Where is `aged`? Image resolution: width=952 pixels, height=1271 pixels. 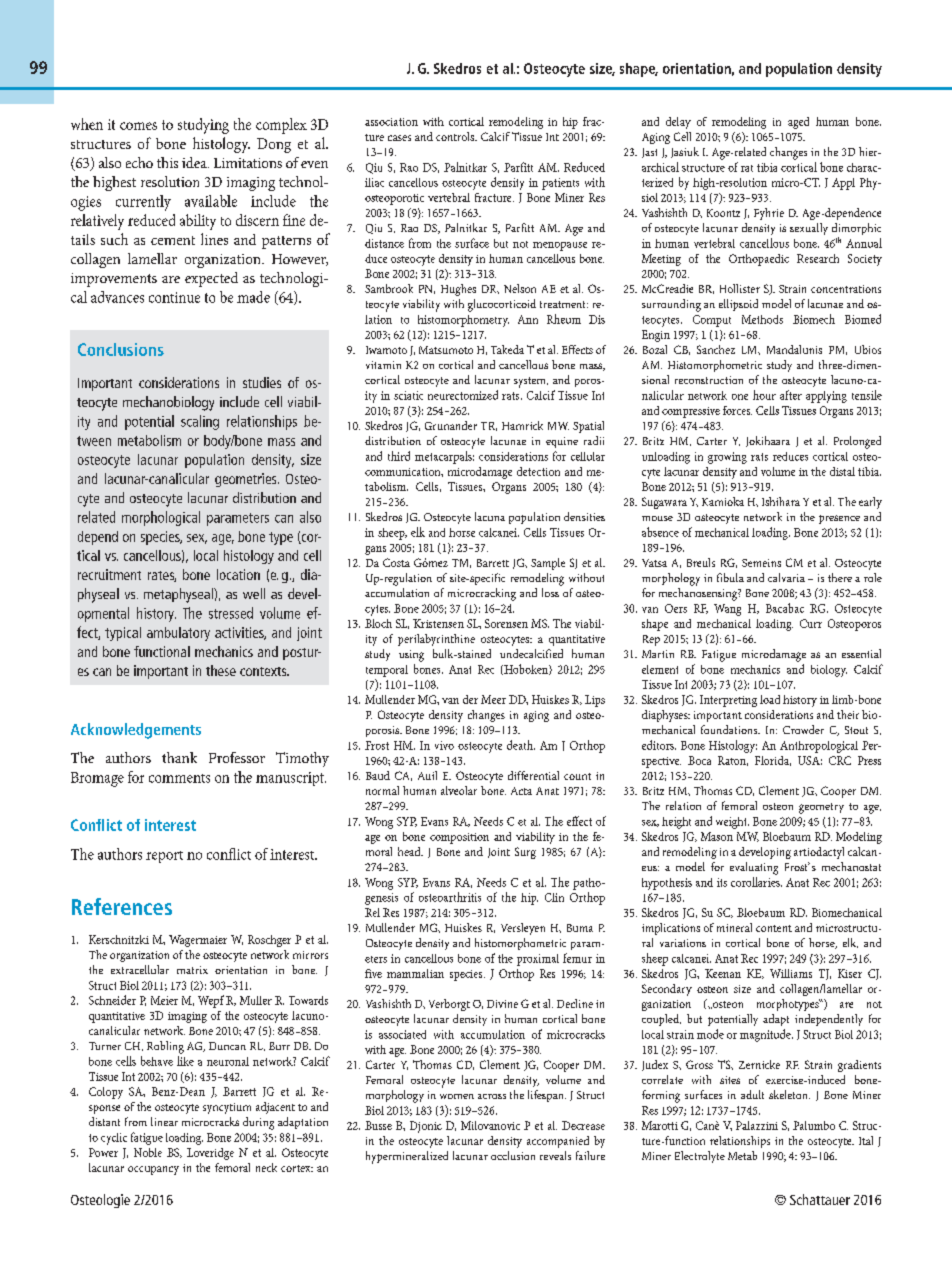
aged is located at coordinates (798, 123).
